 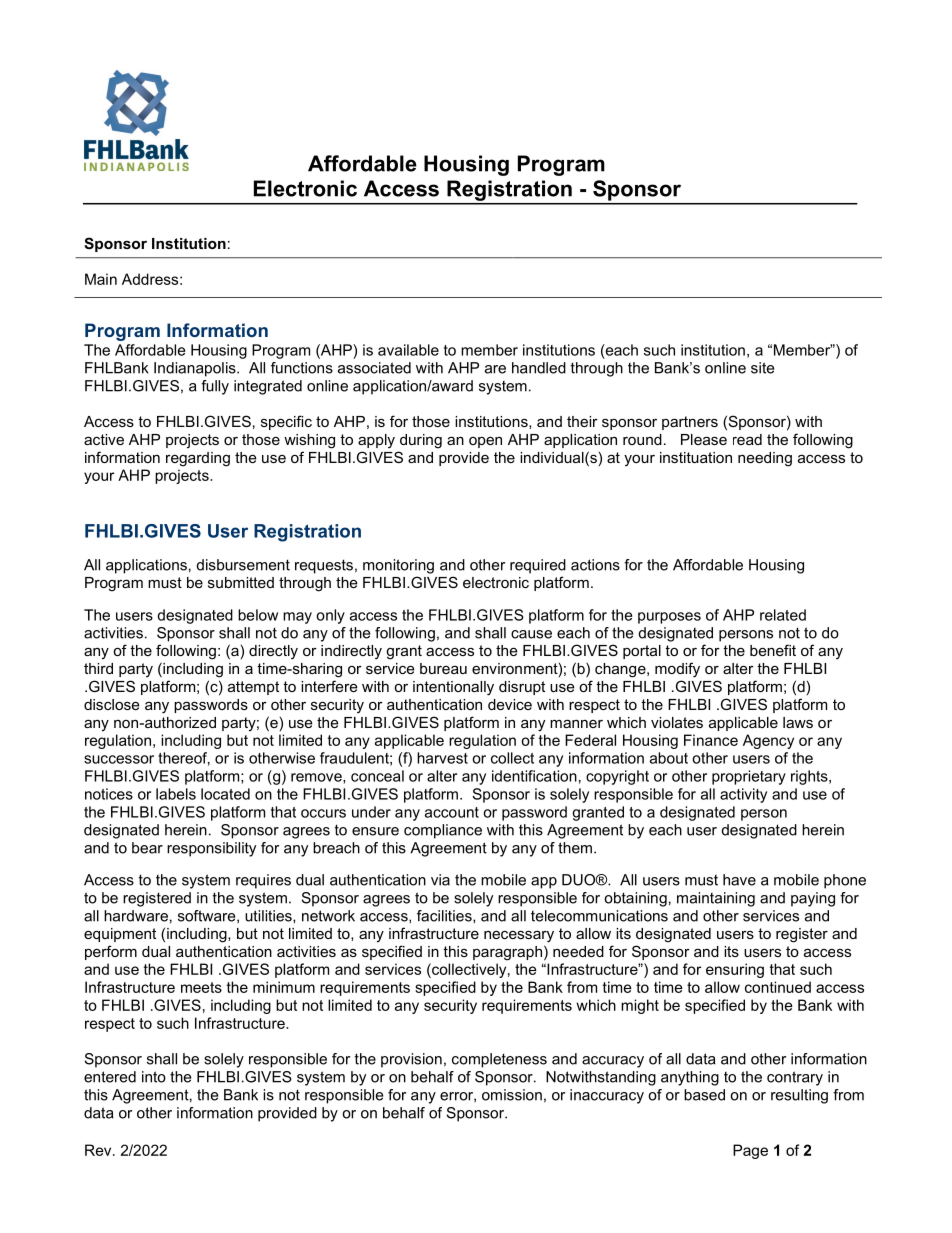 I want to click on successor, so click(x=119, y=759).
